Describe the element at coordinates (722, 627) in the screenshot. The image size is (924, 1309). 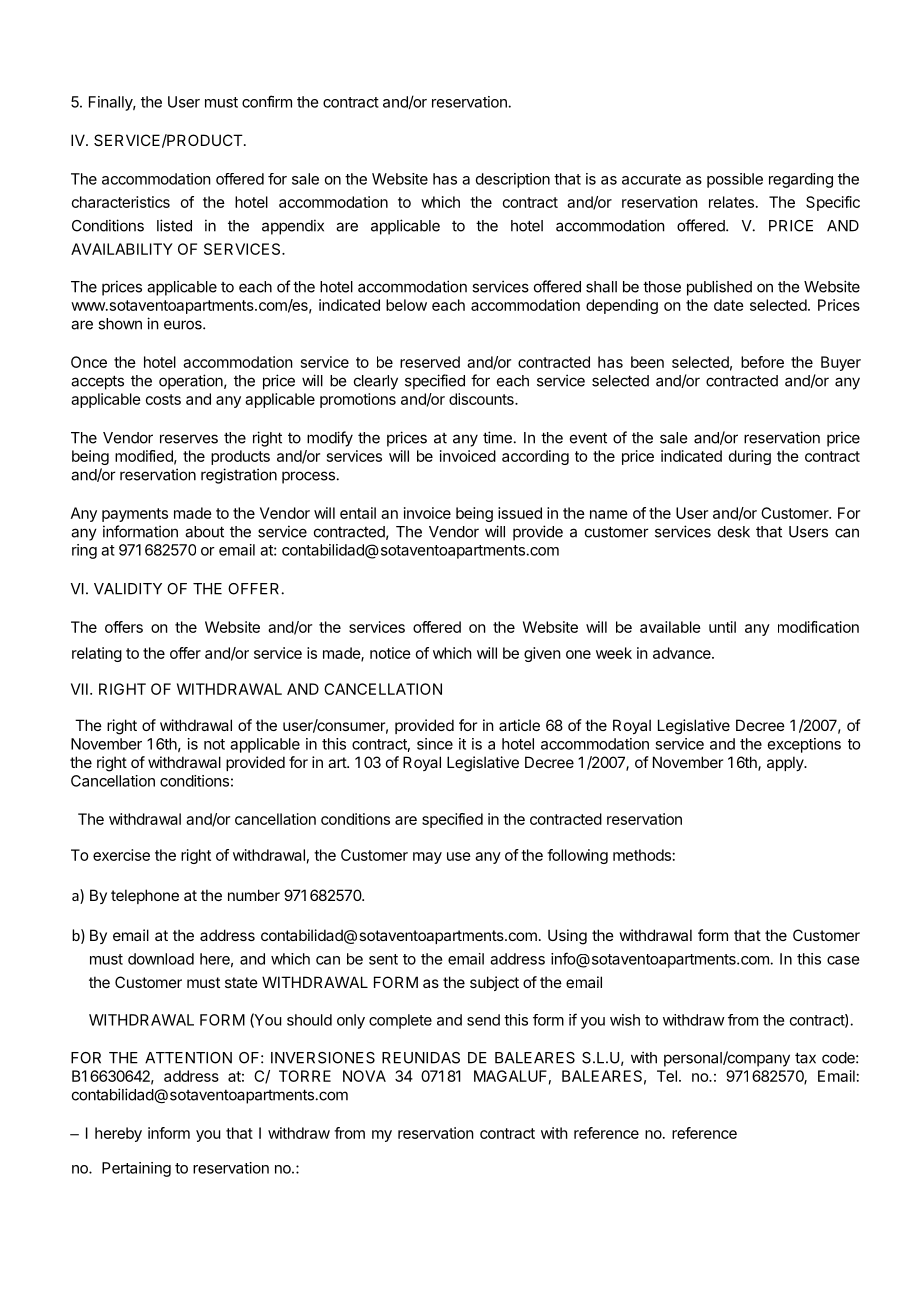
I see `until` at that location.
